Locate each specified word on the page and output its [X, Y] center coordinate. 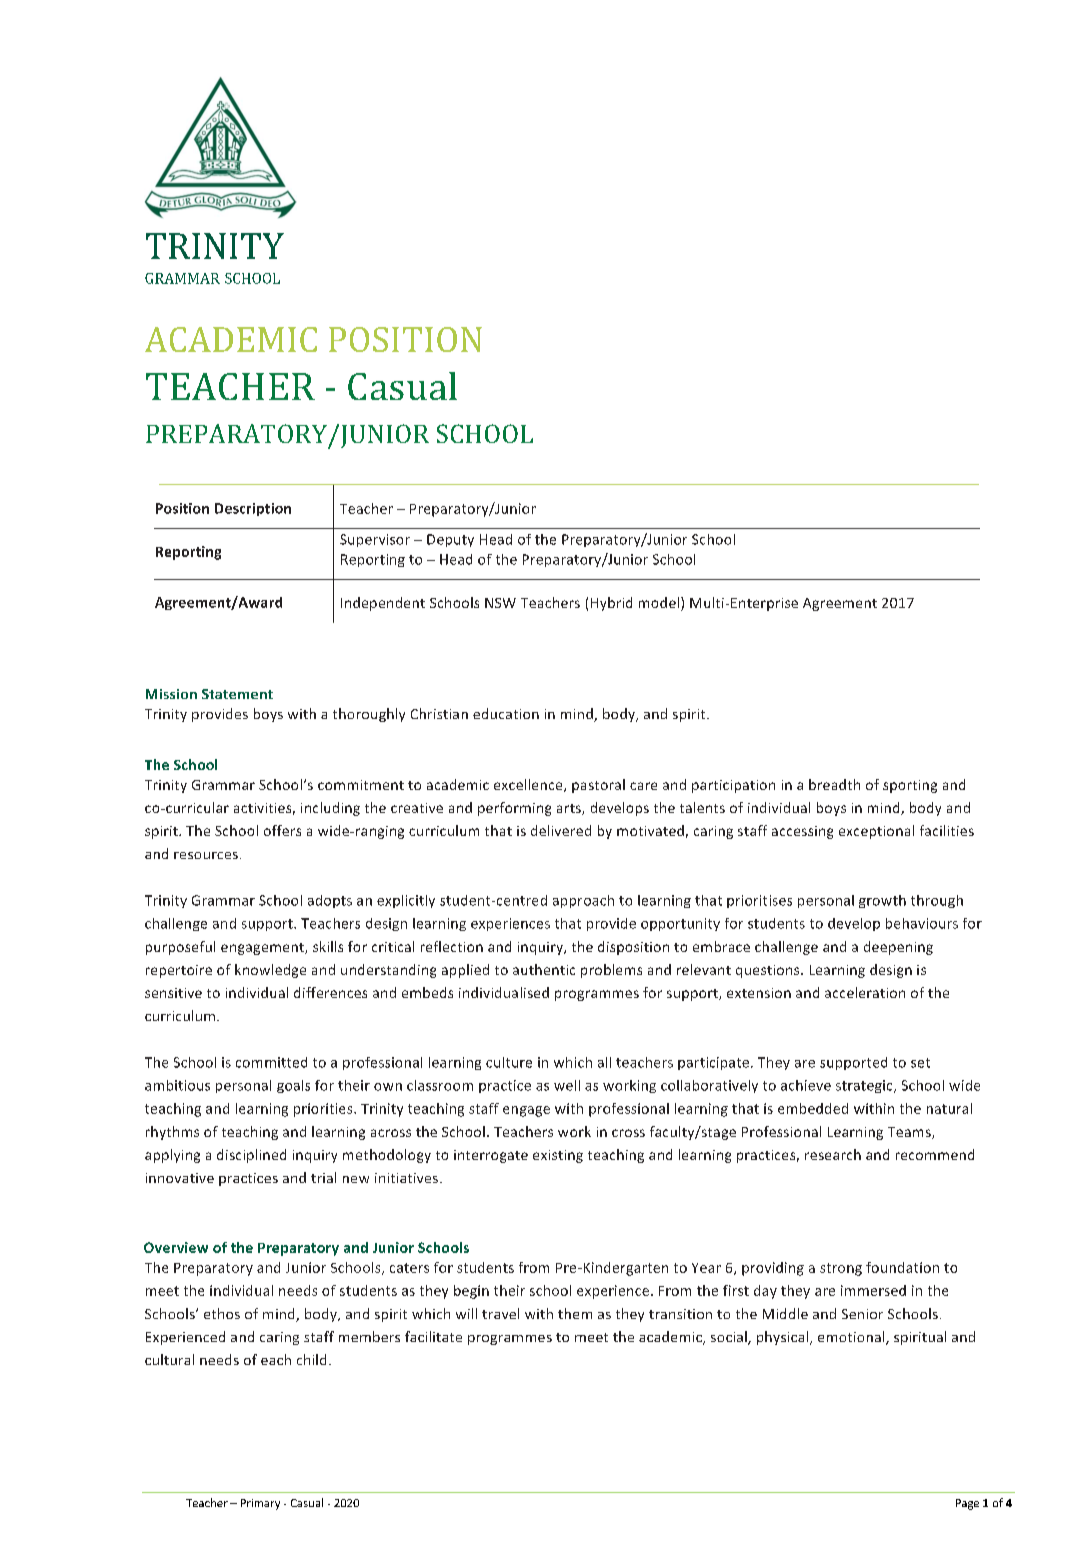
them [575, 1313]
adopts [330, 901]
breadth [834, 784]
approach [583, 901]
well [567, 1085]
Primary [260, 1504]
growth [882, 901]
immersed [873, 1290]
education [506, 713]
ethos [222, 1313]
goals [293, 1086]
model [659, 602]
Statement [237, 694]
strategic [865, 1086]
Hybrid [611, 604]
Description [253, 509]
